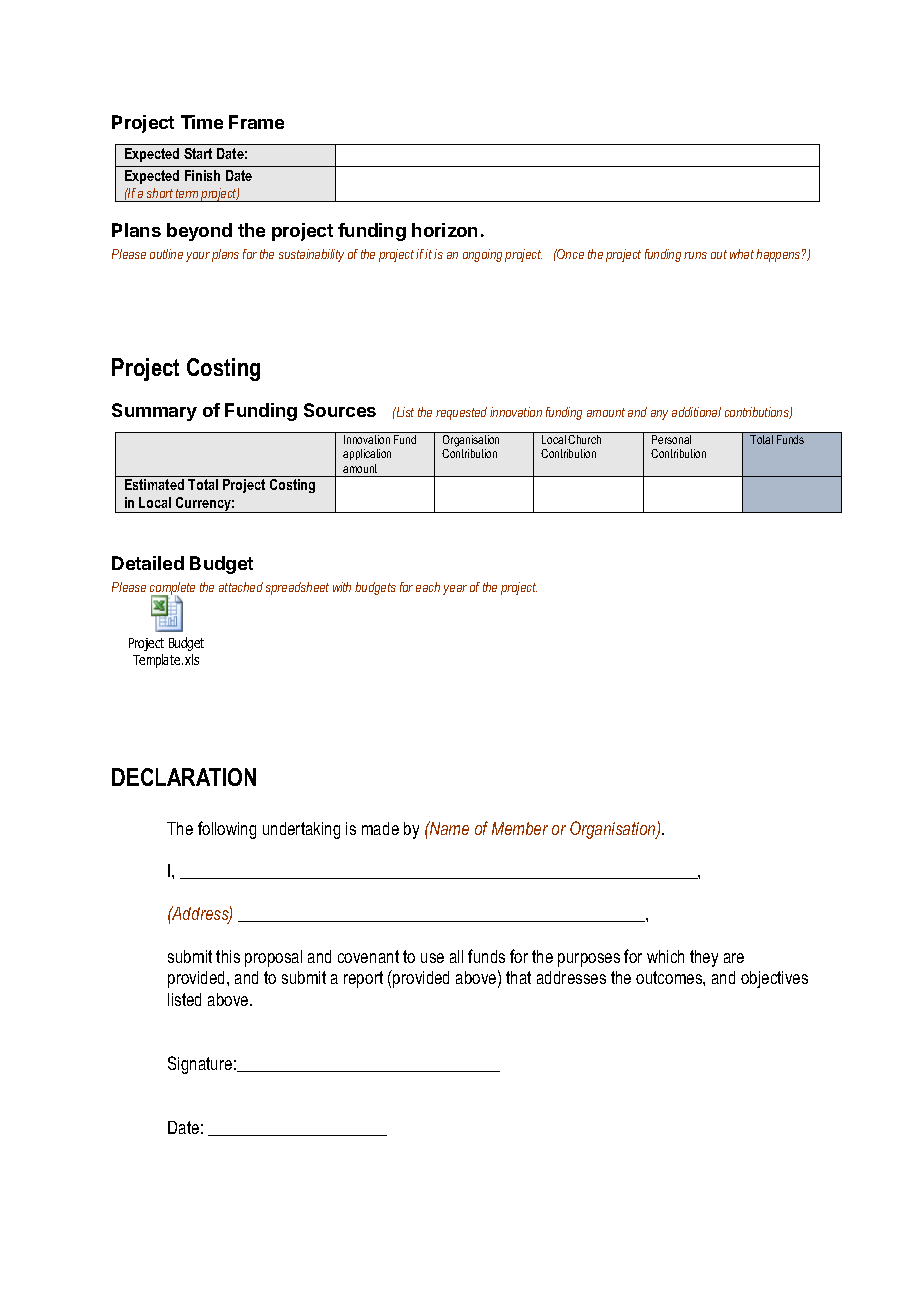 The width and height of the document is (924, 1308). Describe the element at coordinates (695, 255) in the document. I see `runs` at that location.
